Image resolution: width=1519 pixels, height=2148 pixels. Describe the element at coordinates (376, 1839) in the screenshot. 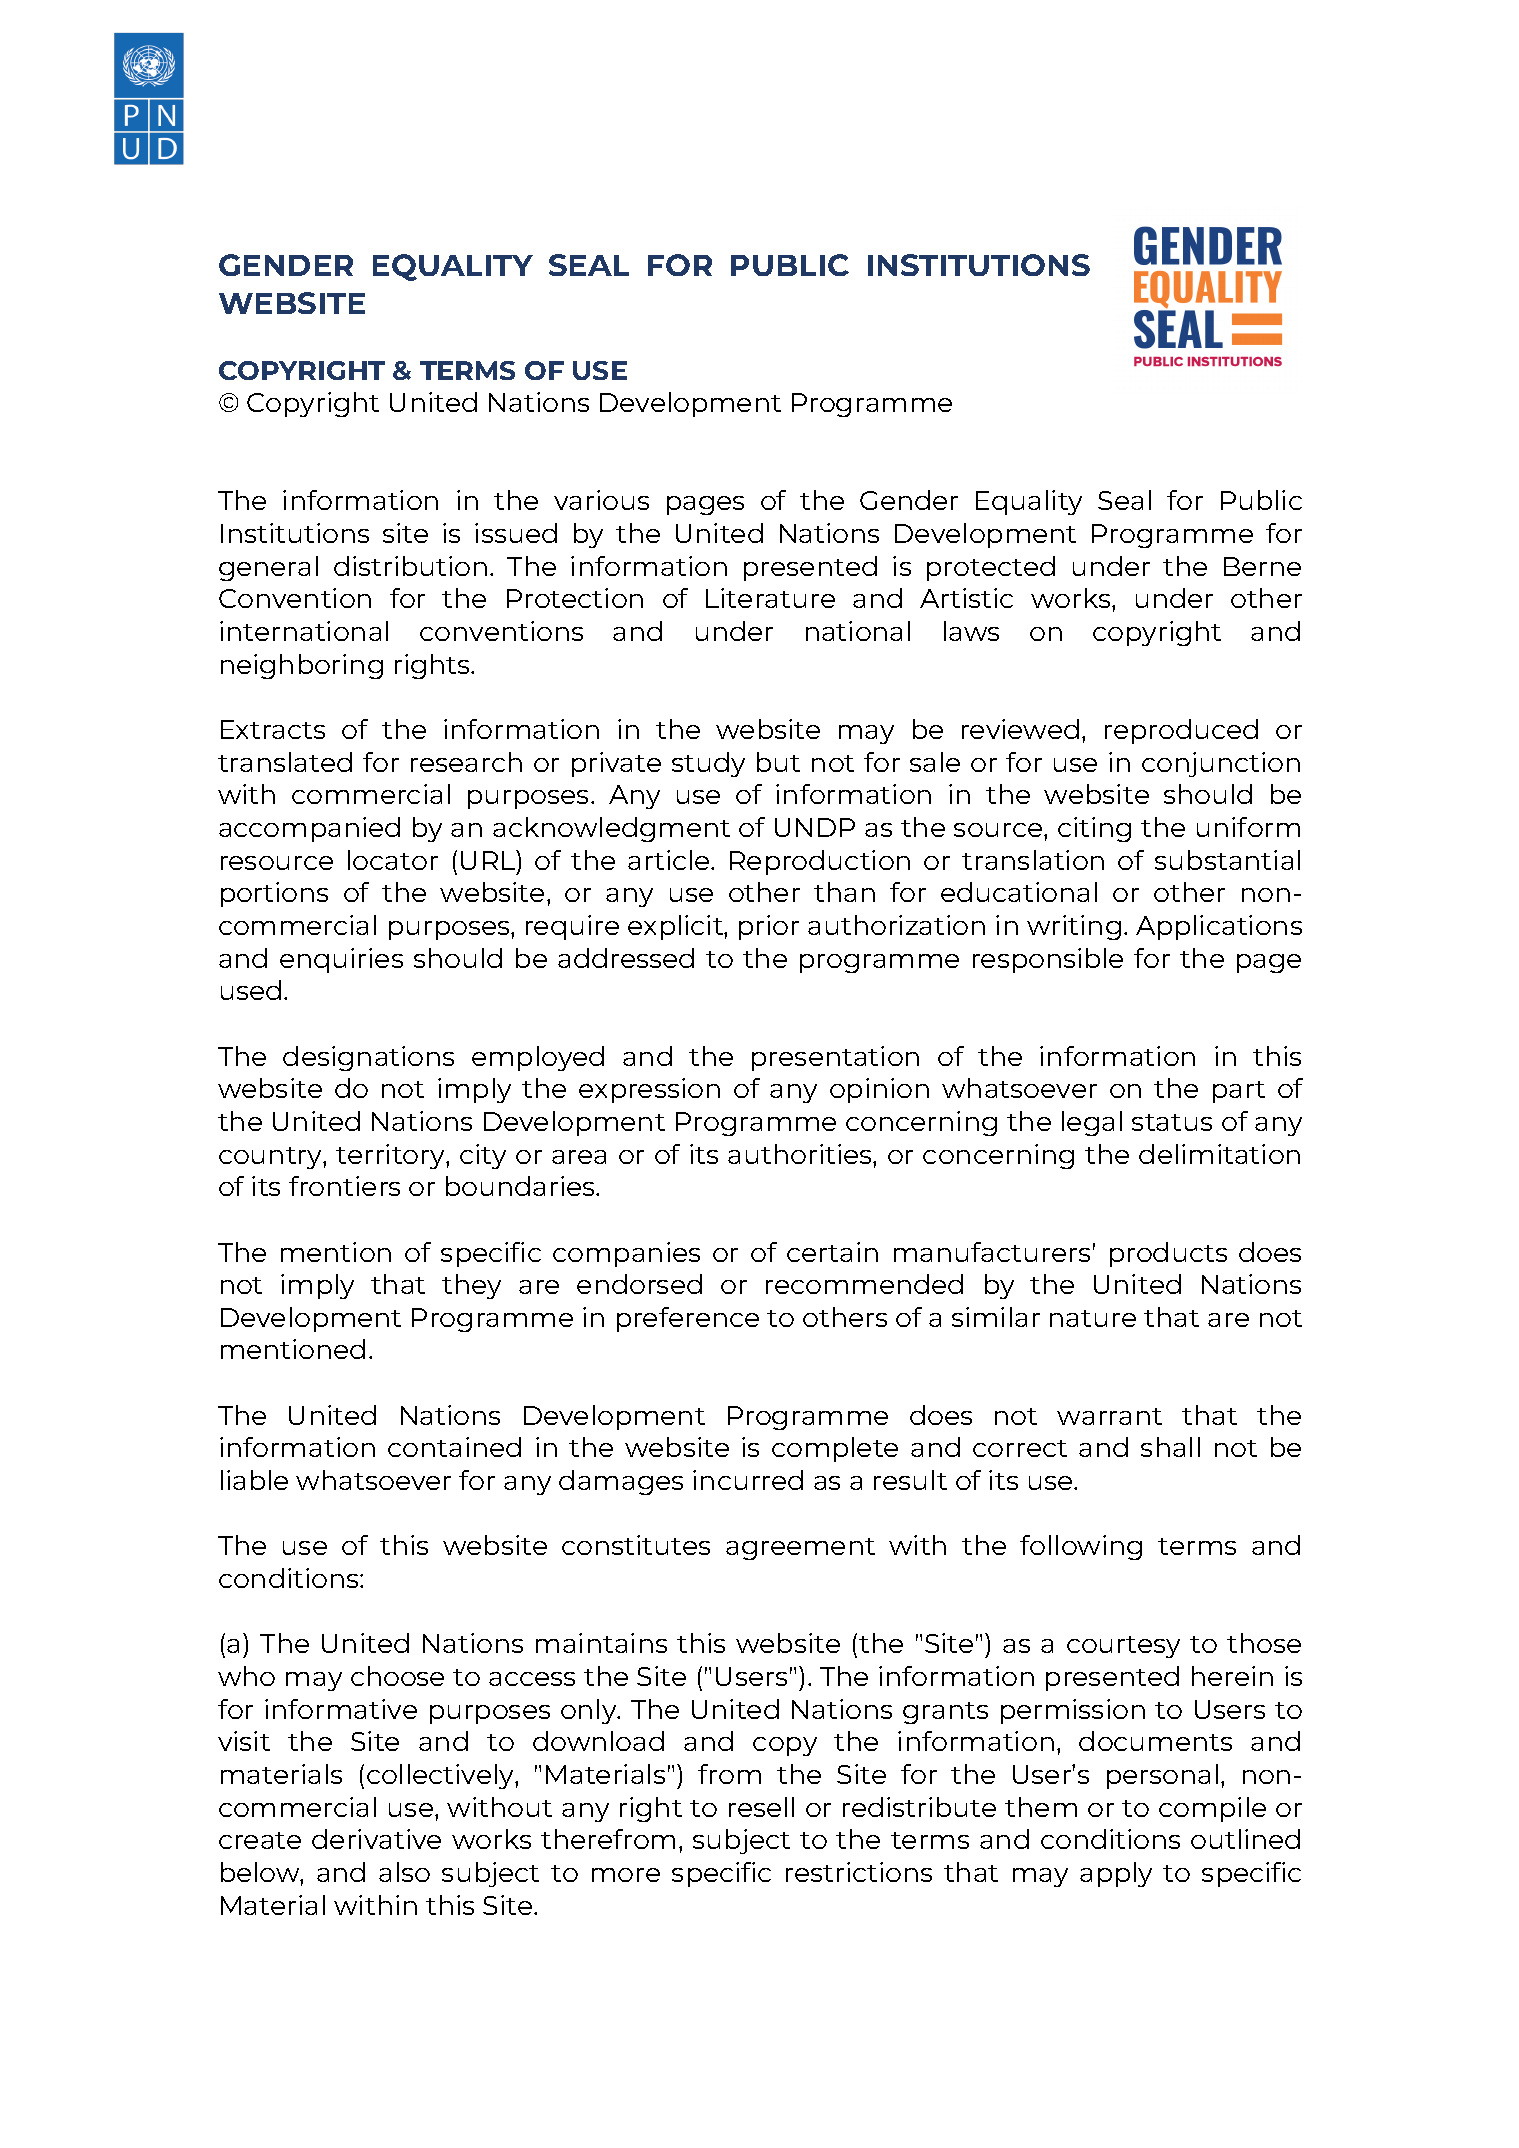

I see `derivative` at that location.
